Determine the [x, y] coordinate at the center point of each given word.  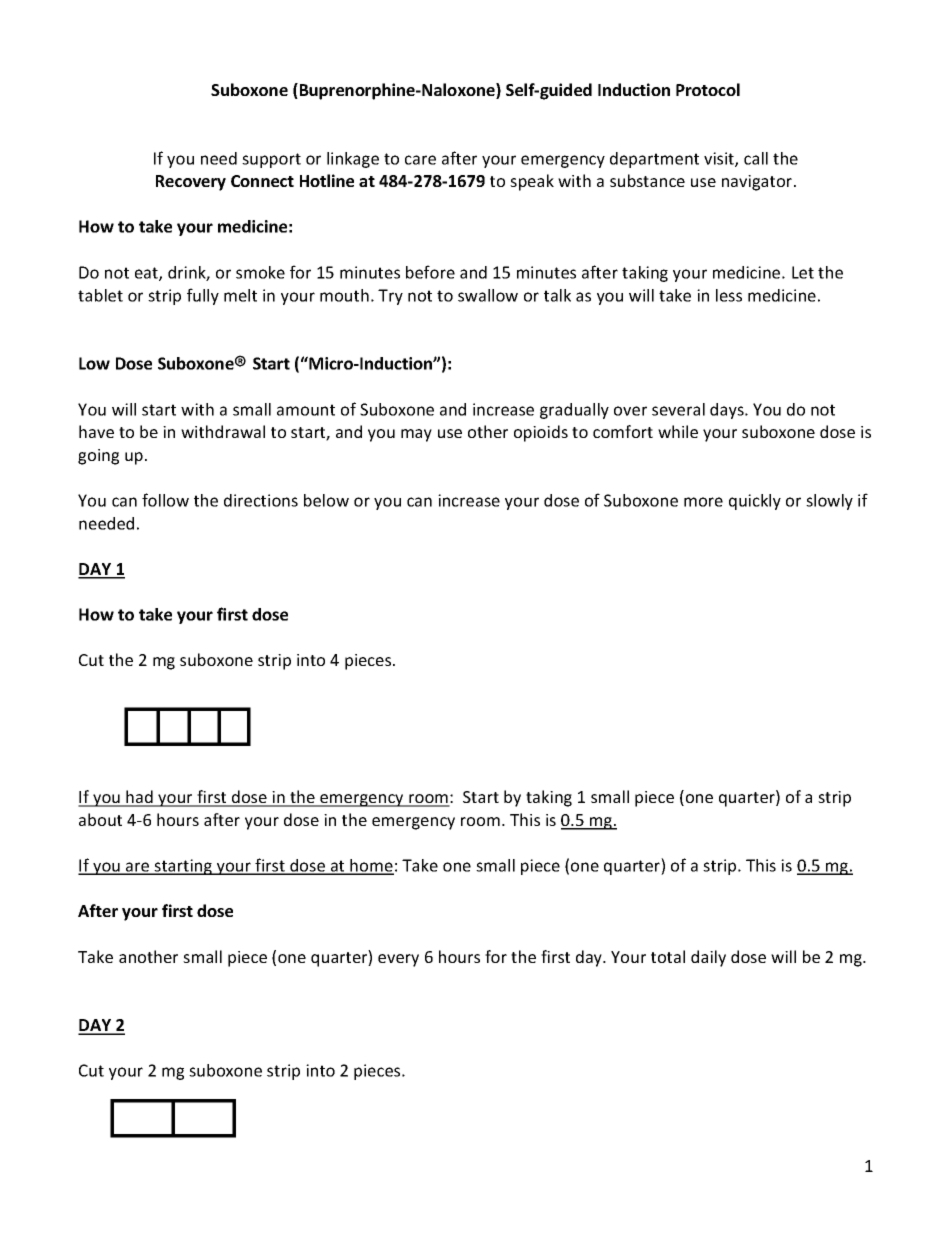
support [271, 160]
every [398, 960]
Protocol [708, 89]
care [420, 160]
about [100, 819]
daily [708, 958]
